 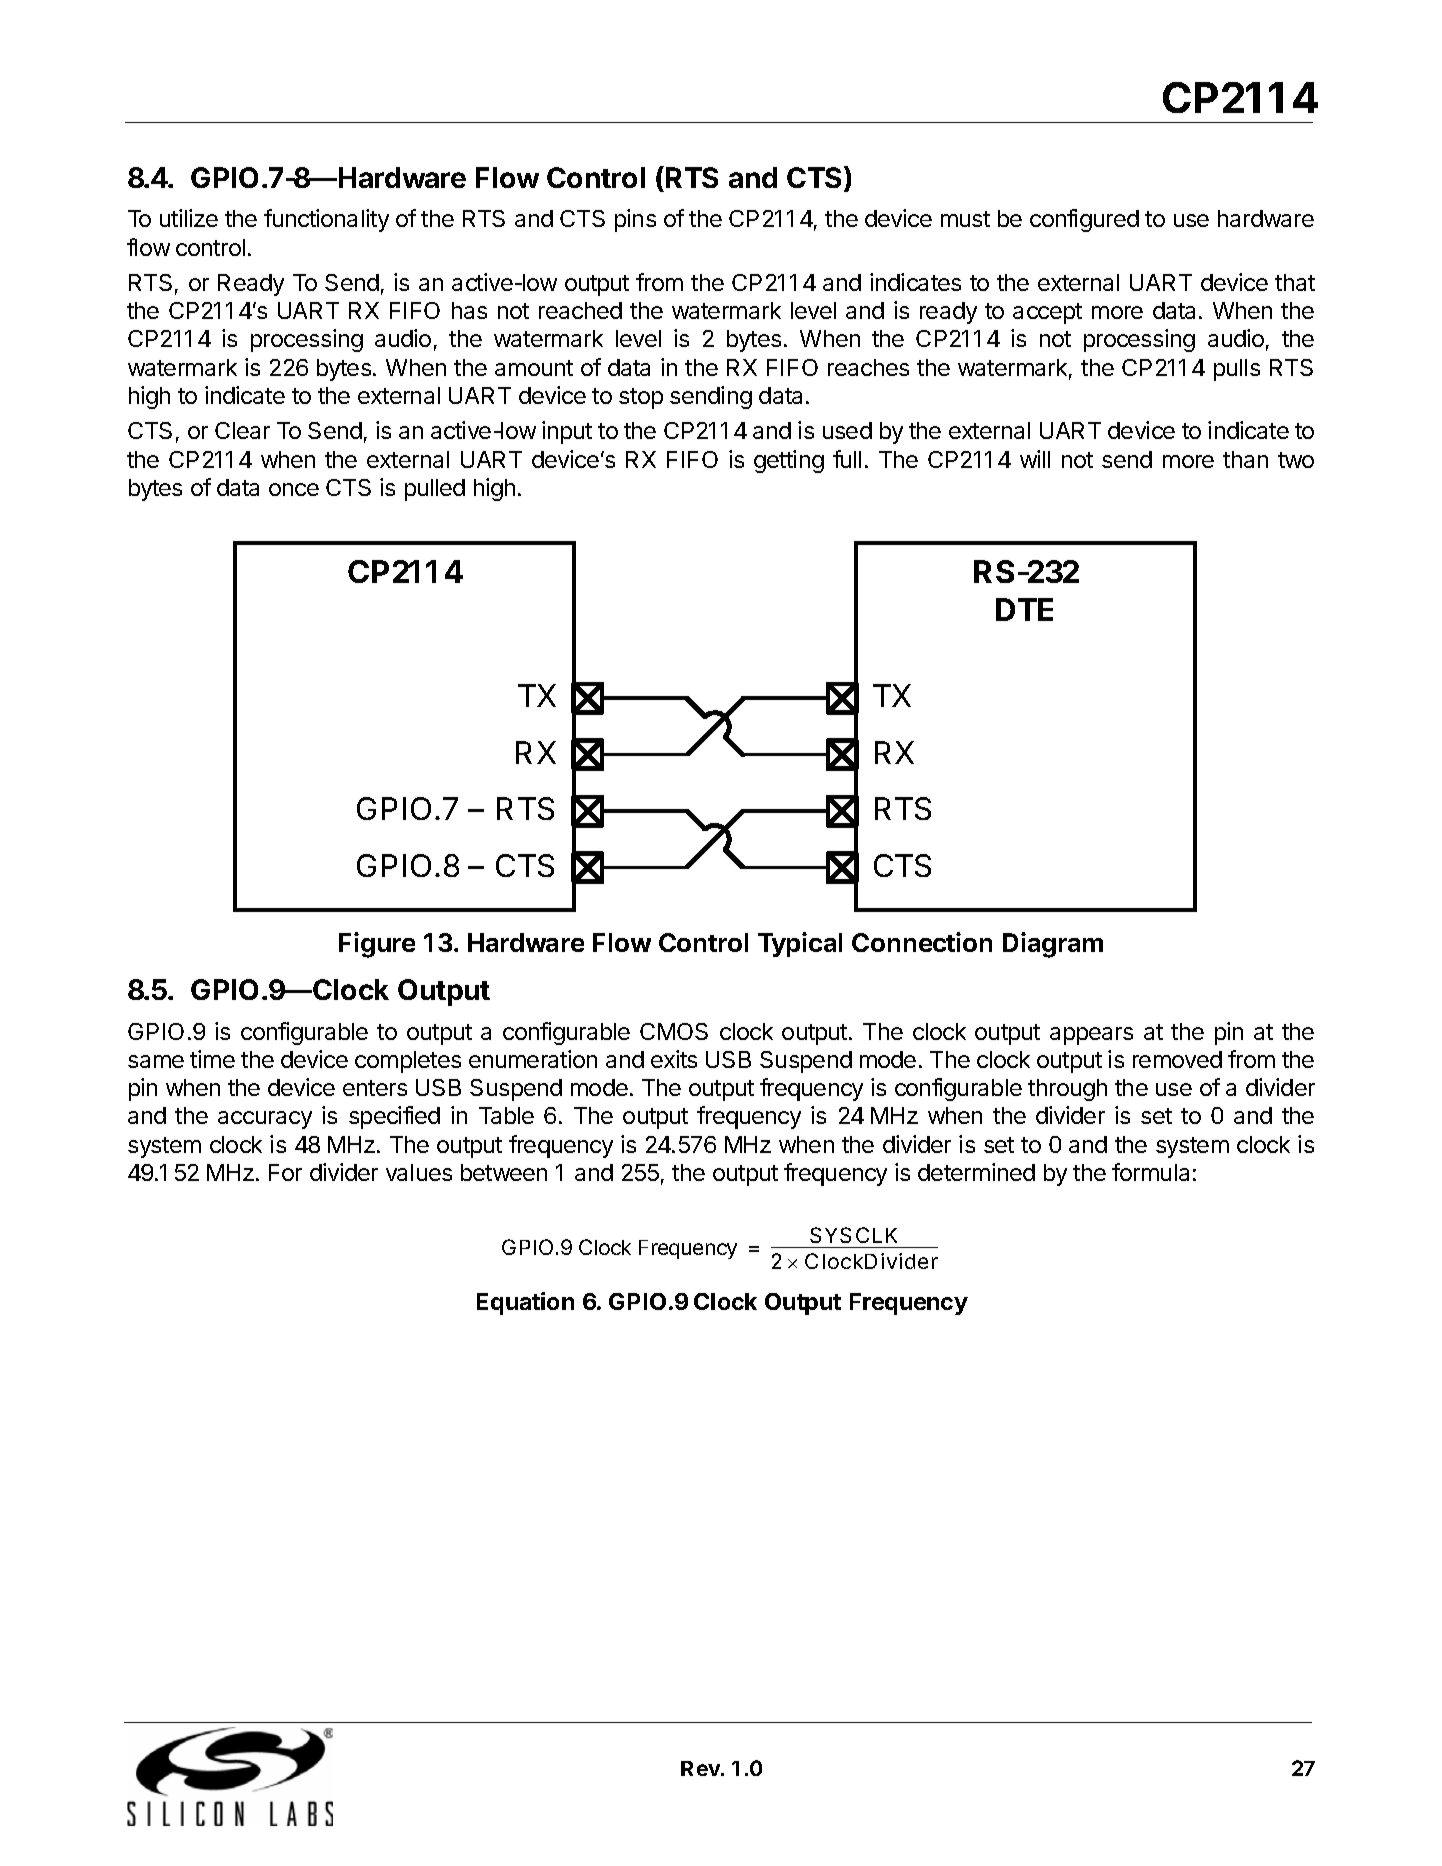 What do you see at coordinates (504, 1172) in the screenshot?
I see `between` at bounding box center [504, 1172].
